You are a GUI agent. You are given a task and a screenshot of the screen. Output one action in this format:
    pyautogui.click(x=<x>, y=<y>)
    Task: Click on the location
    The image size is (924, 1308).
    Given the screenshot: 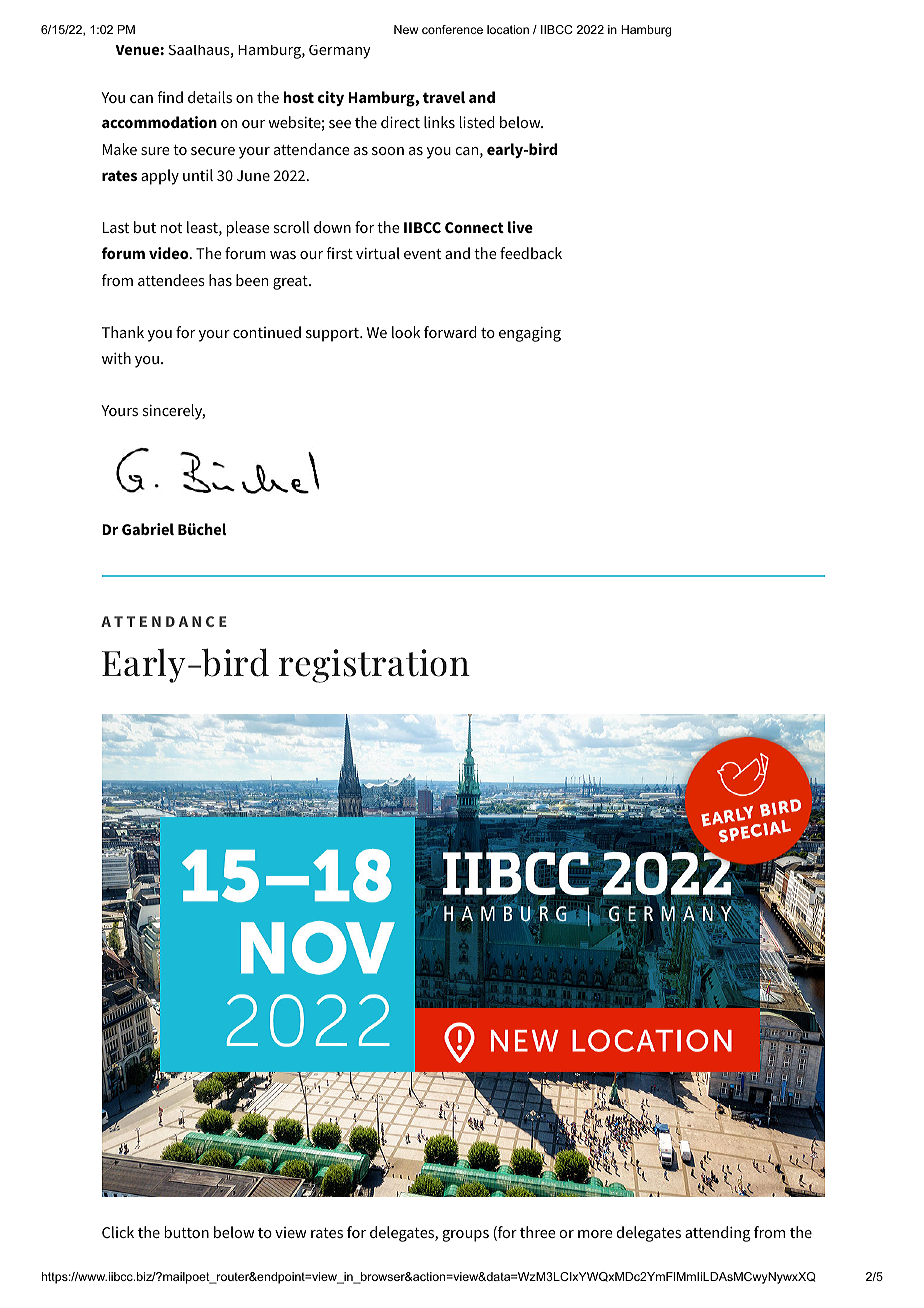 What is the action you would take?
    pyautogui.click(x=508, y=29)
